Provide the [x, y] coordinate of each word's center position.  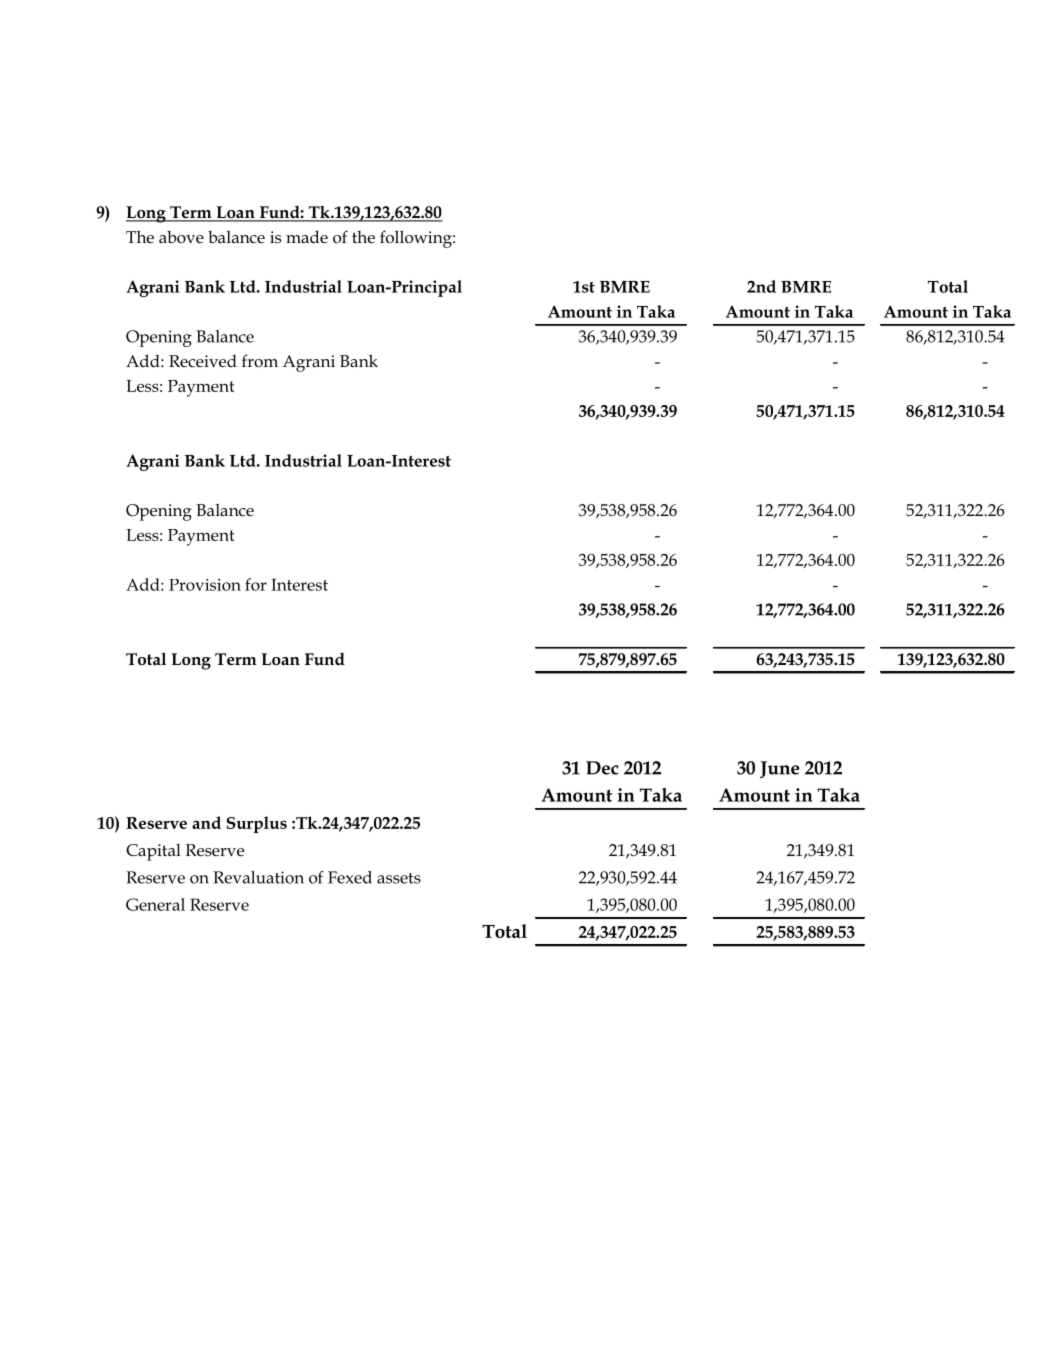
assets [399, 878]
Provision [205, 585]
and [206, 822]
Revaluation [258, 877]
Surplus [256, 824]
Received [203, 361]
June [779, 770]
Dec [602, 768]
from [260, 361]
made [307, 236]
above [181, 236]
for [256, 584]
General [155, 904]
